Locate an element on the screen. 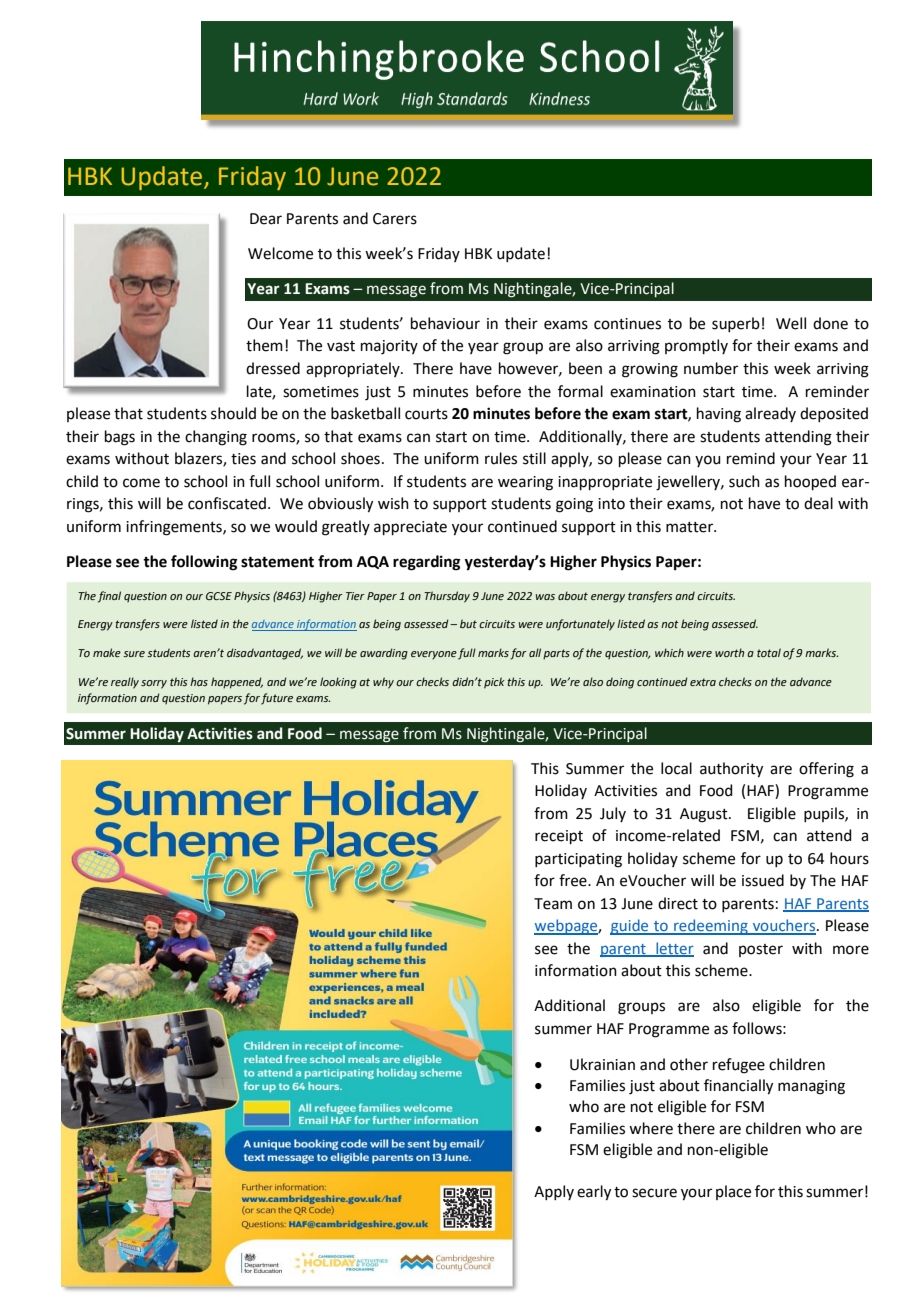  issued is located at coordinates (763, 880).
